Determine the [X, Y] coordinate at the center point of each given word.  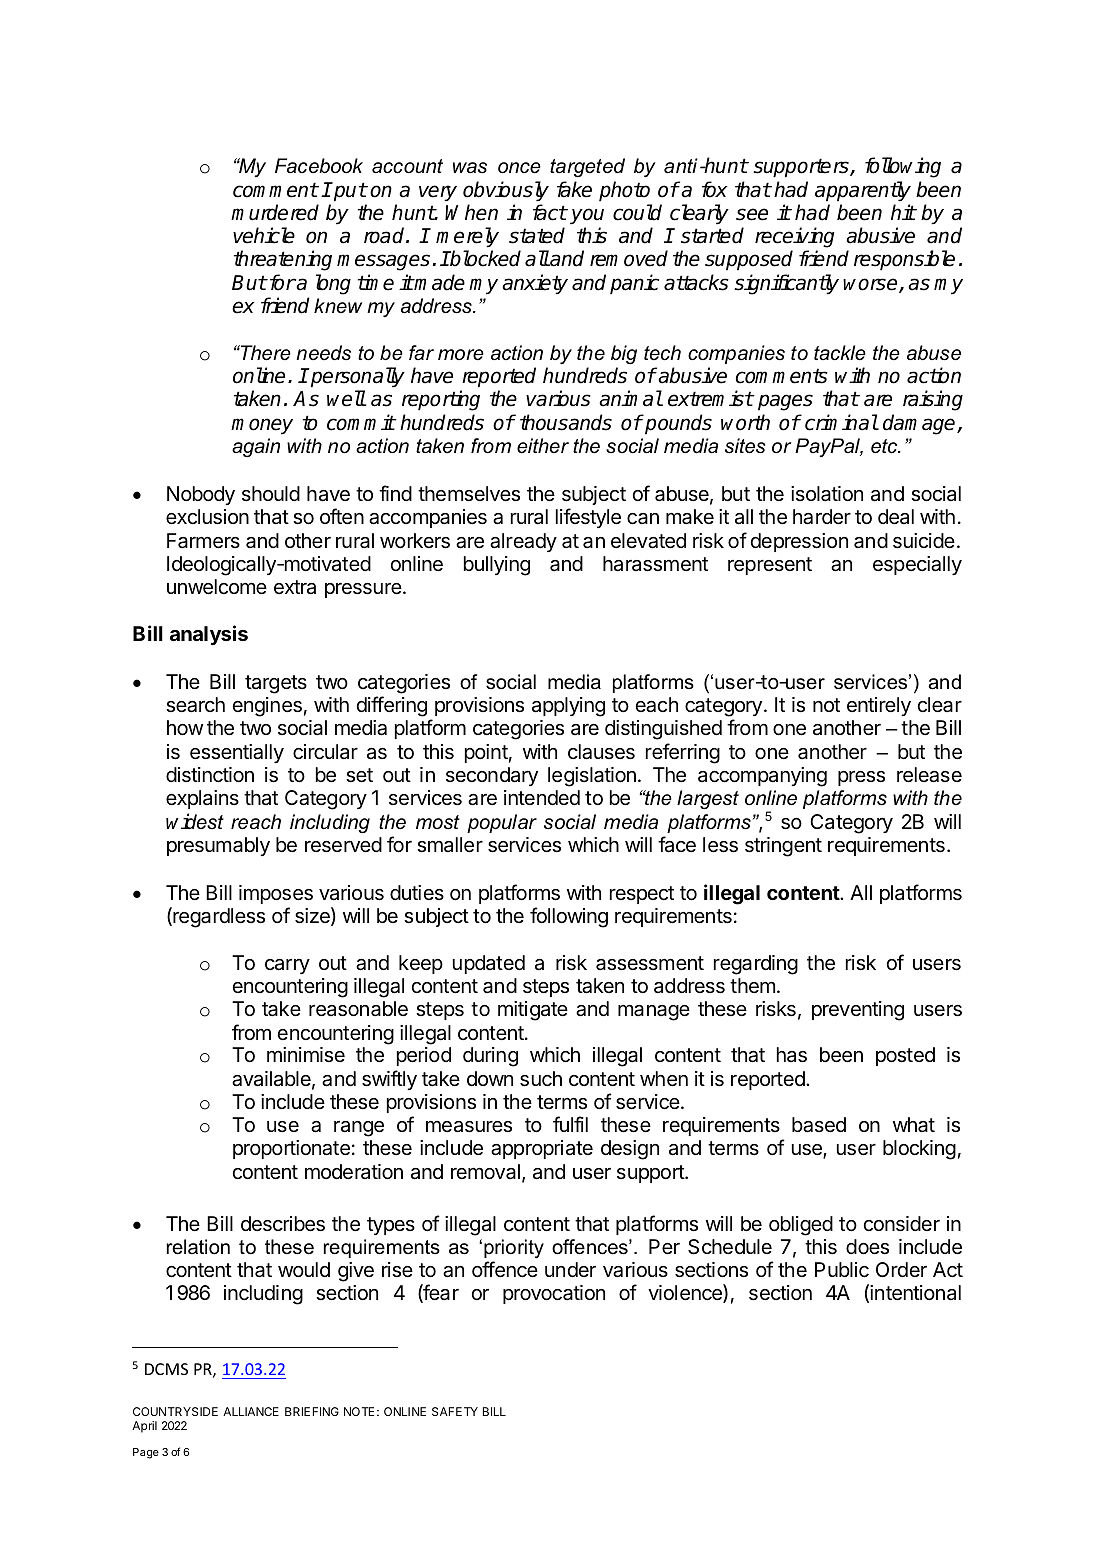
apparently [863, 193]
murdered [275, 212]
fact [550, 212]
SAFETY [455, 1411]
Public [842, 1270]
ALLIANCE [251, 1411]
